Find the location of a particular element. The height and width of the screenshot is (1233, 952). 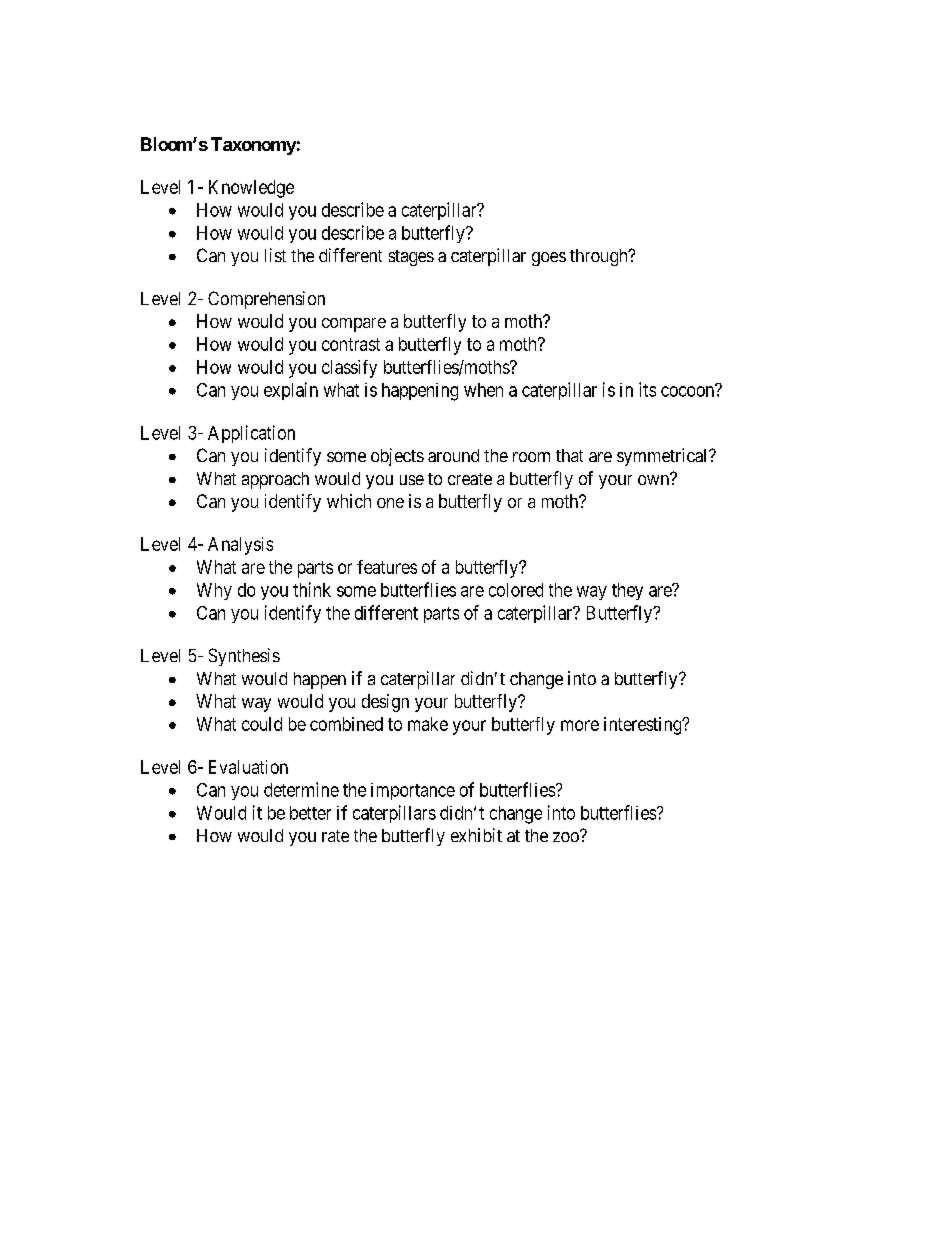

its is located at coordinates (647, 389).
